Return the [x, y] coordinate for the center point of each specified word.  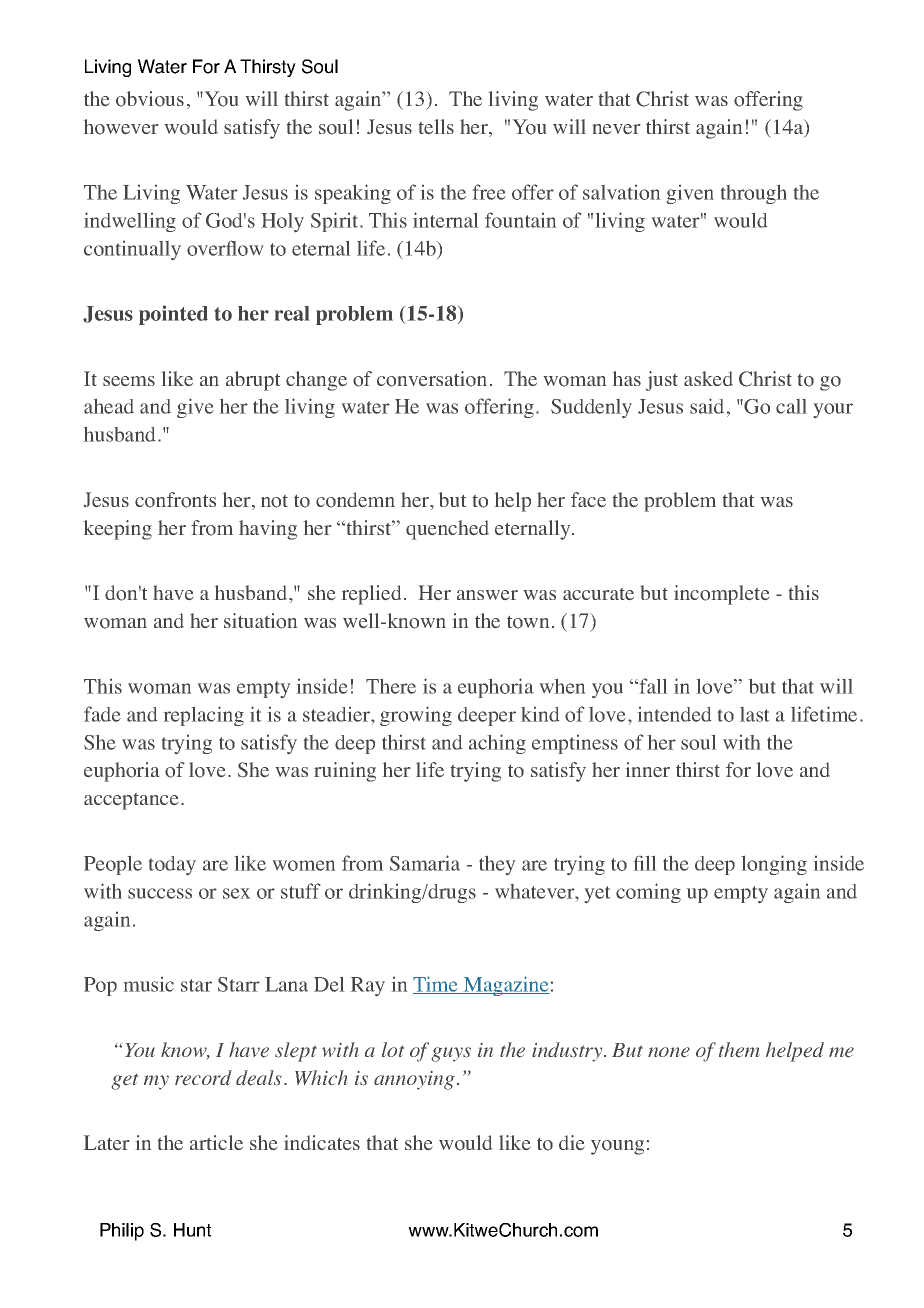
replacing [204, 716]
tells [436, 126]
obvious [150, 99]
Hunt [192, 1230]
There [391, 686]
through [754, 194]
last [754, 714]
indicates [322, 1142]
